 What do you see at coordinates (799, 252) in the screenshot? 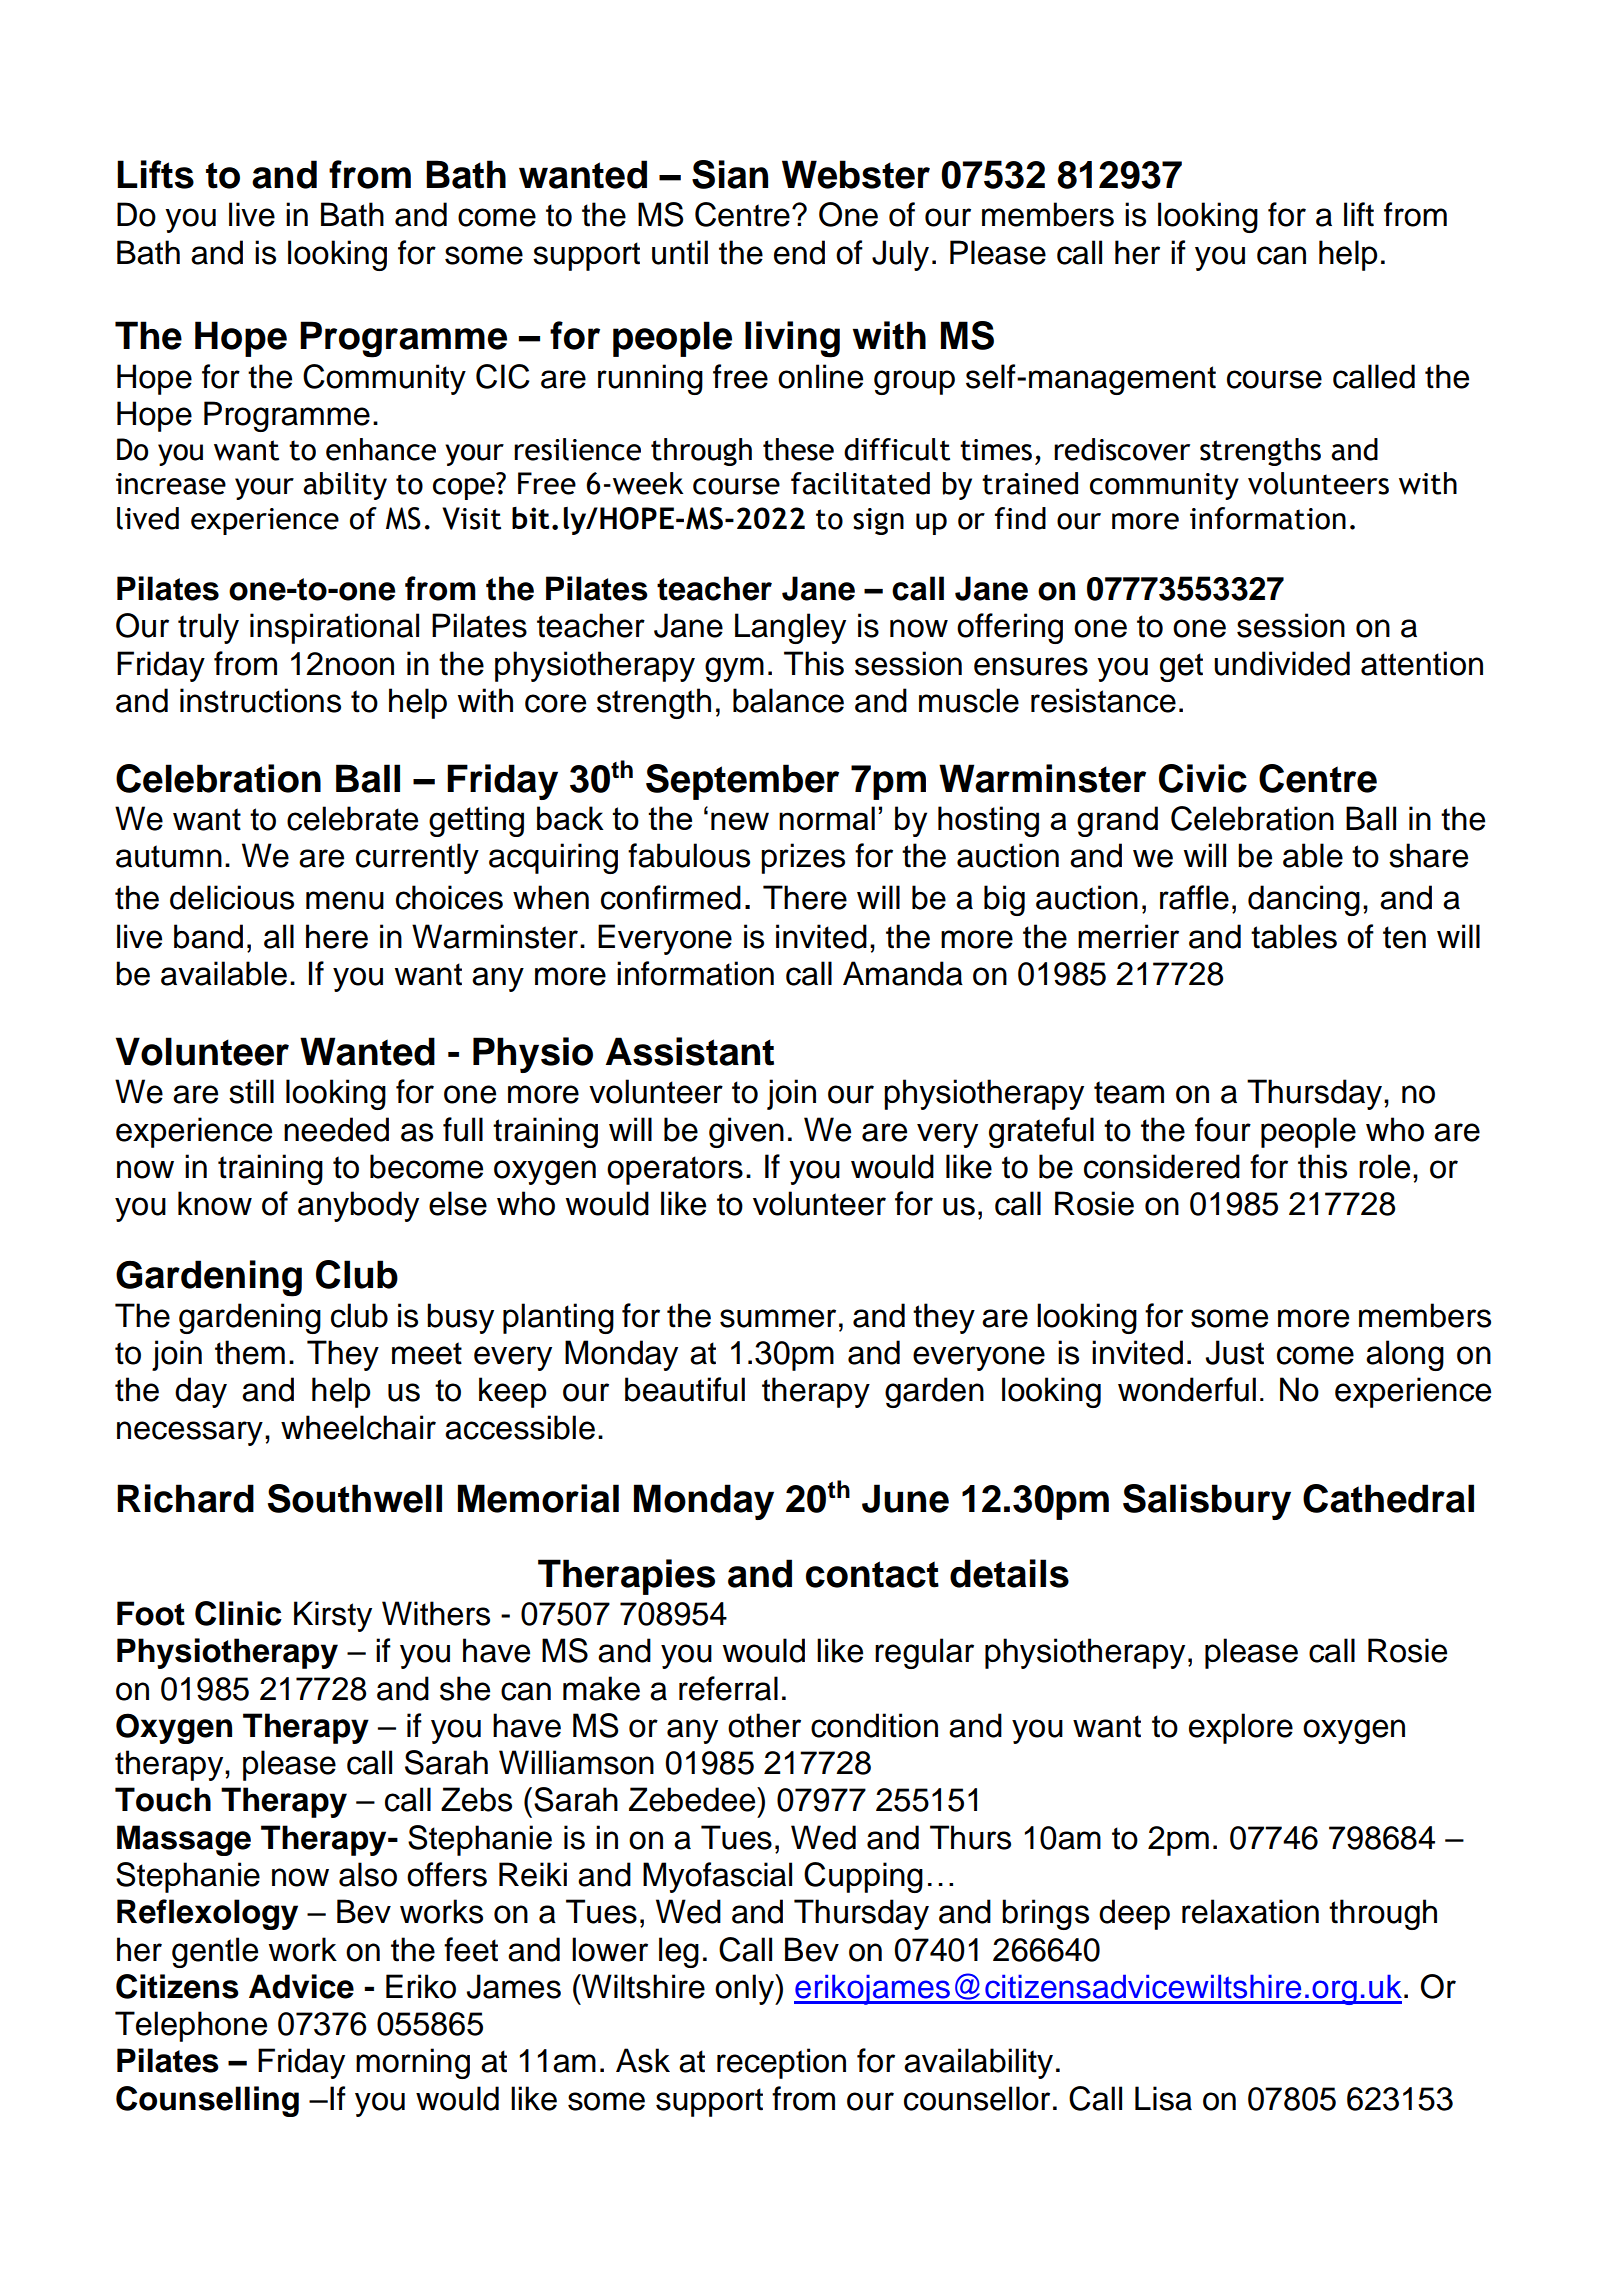
I see `end` at bounding box center [799, 252].
